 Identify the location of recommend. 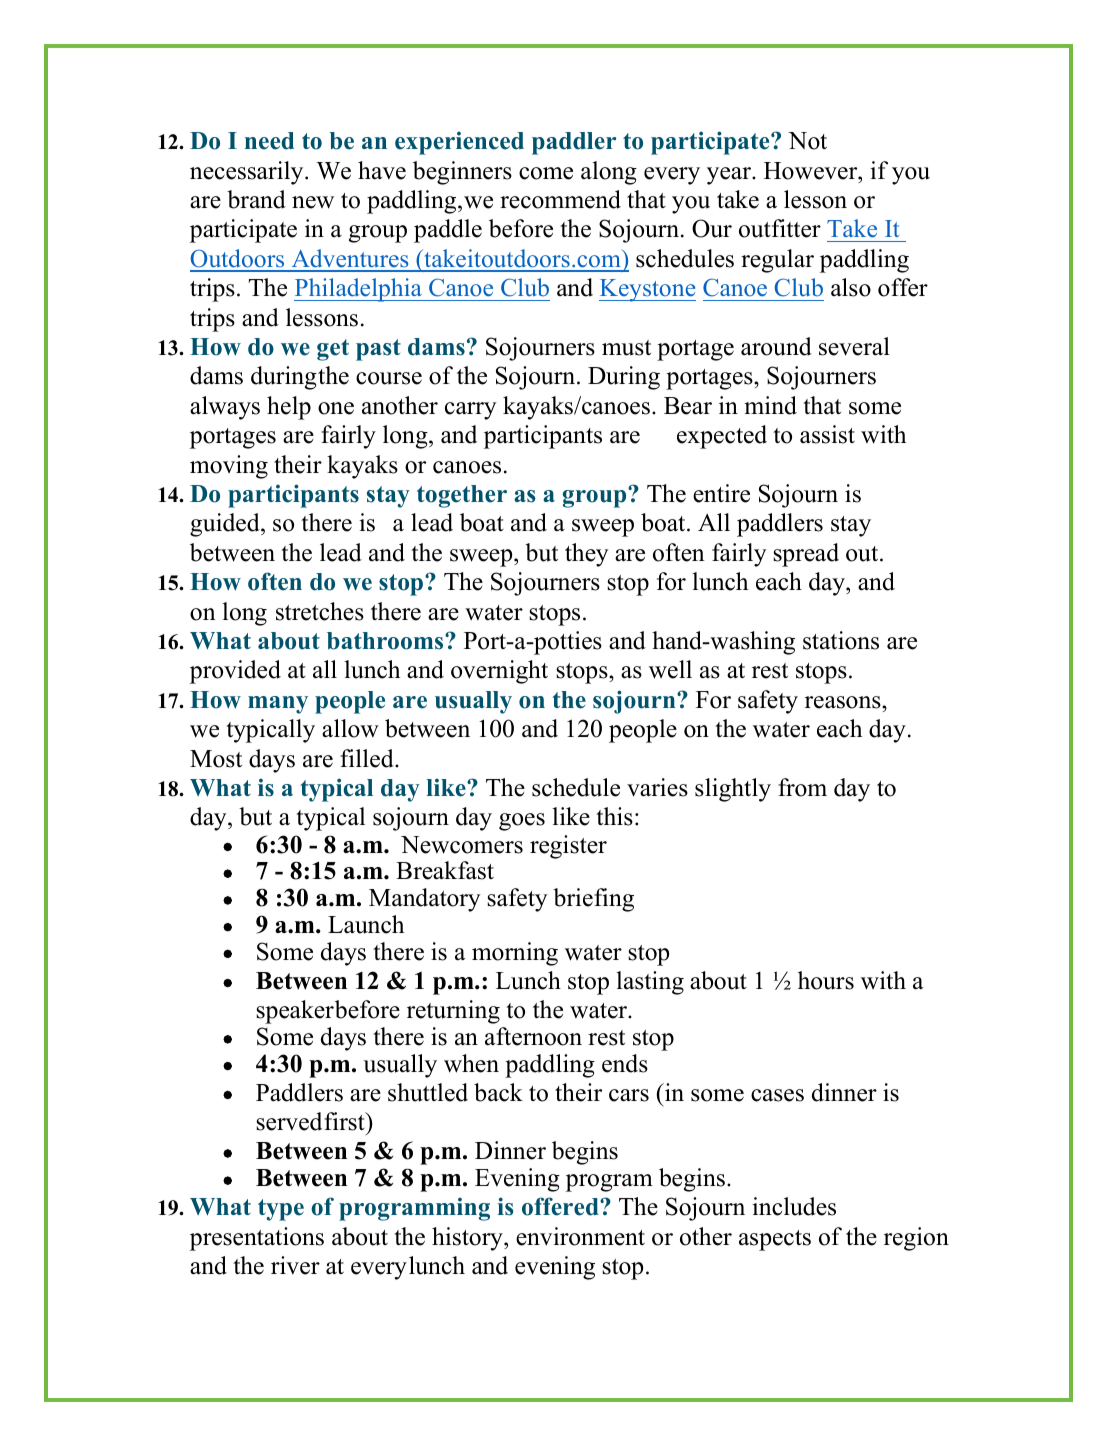
(560, 199).
